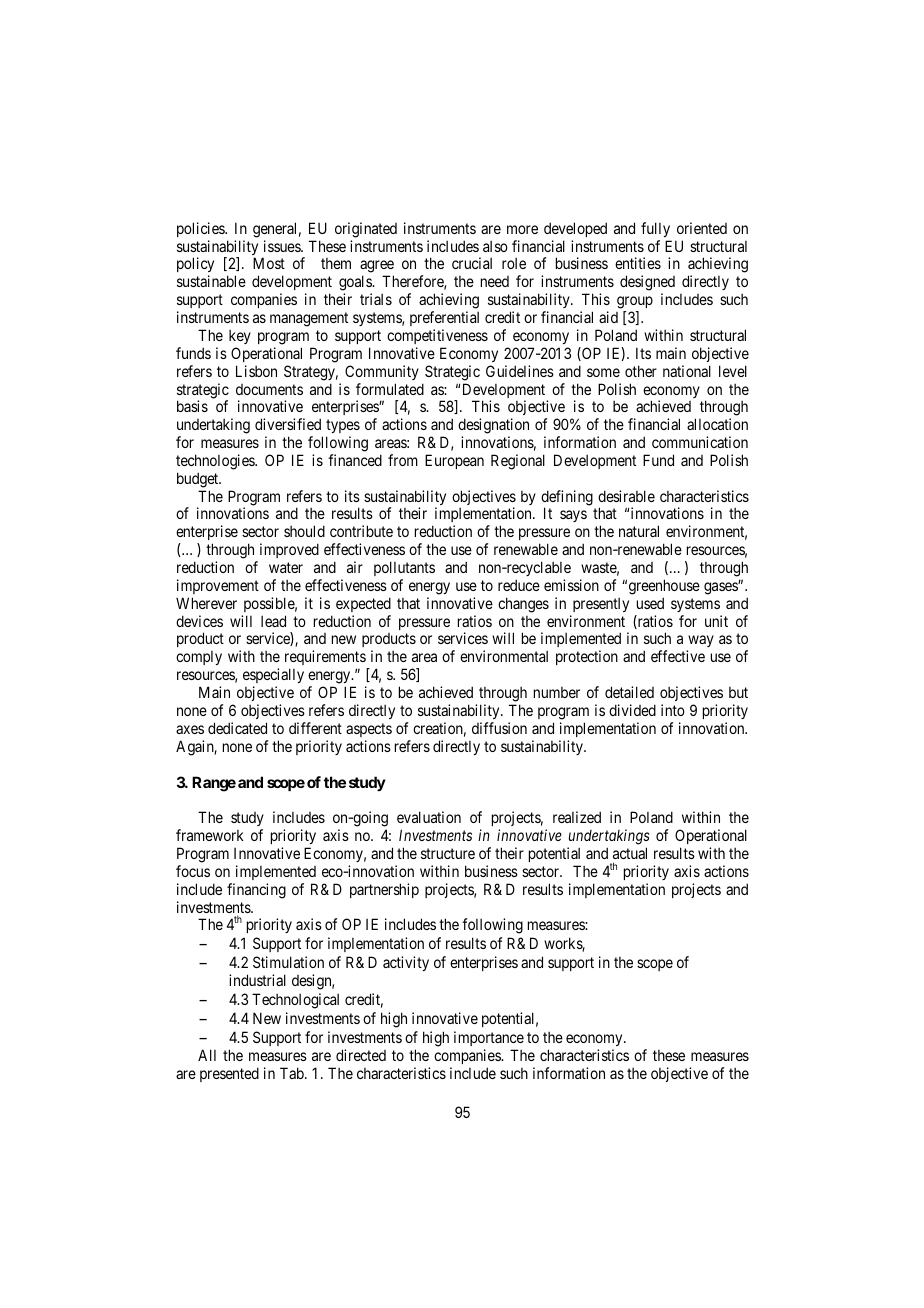 The height and width of the screenshot is (1308, 924). I want to click on changes, so click(523, 605).
